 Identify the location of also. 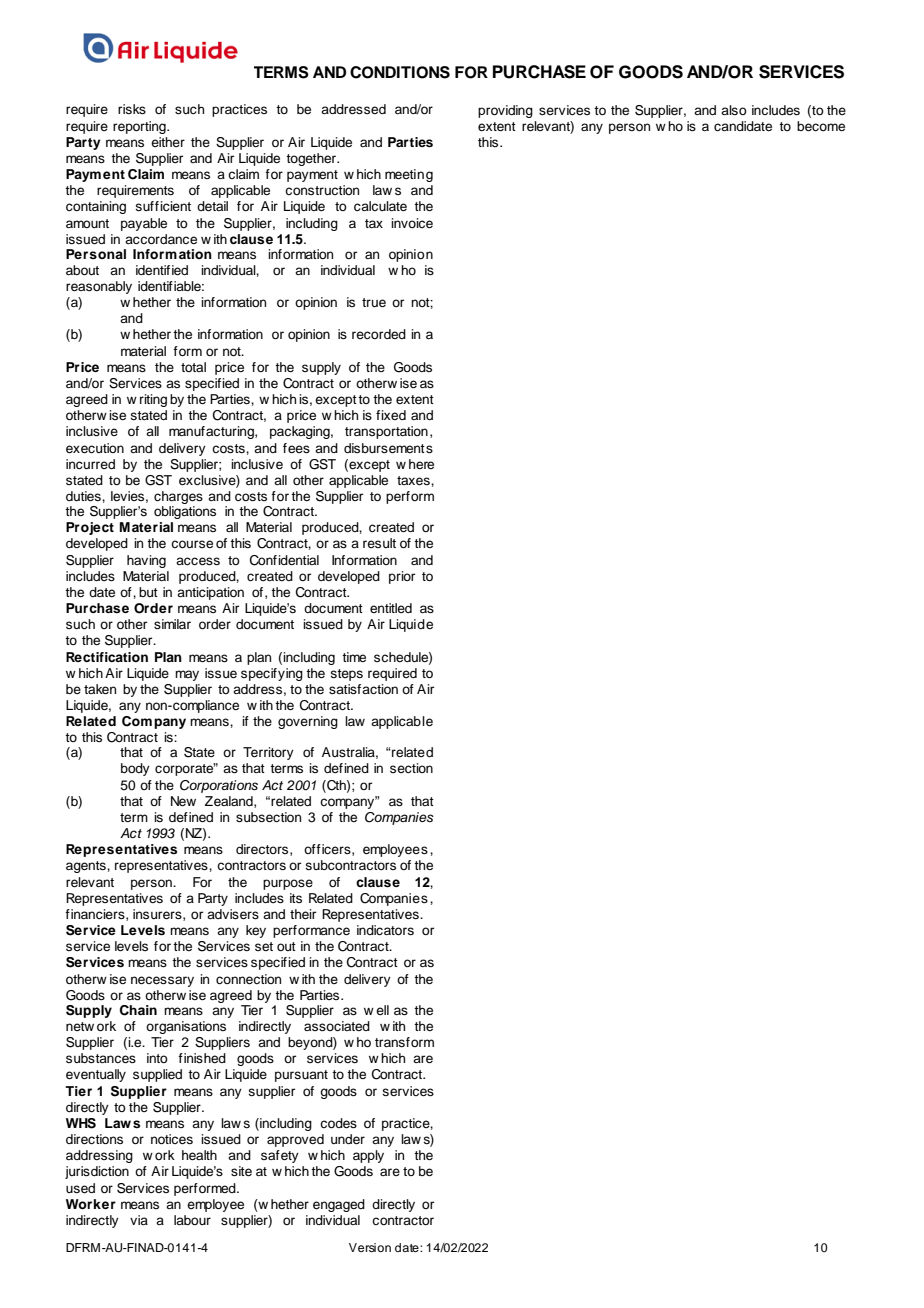
(734, 110).
